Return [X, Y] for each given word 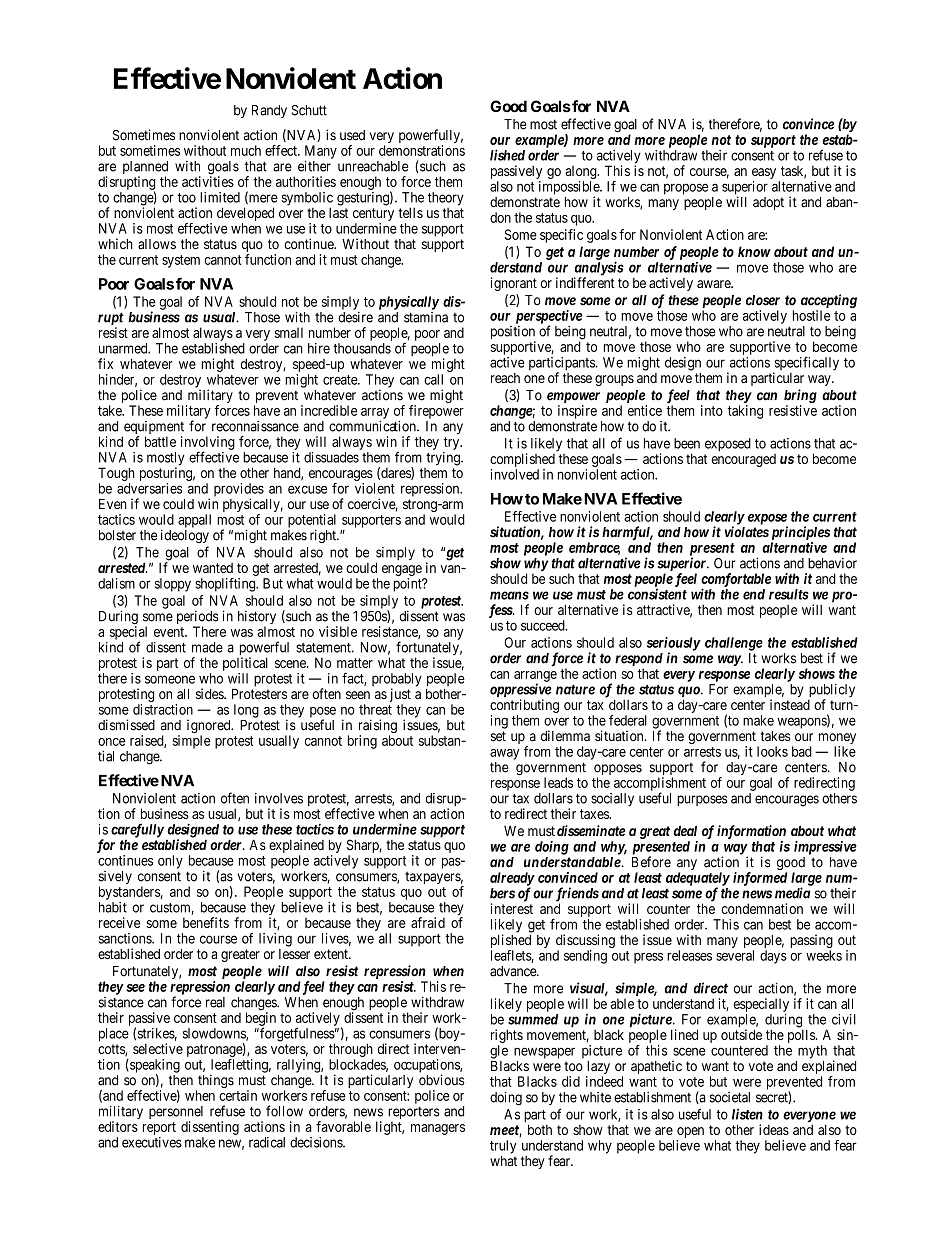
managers [438, 1129]
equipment [153, 429]
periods [197, 618]
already [512, 880]
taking [745, 412]
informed [760, 879]
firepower [436, 412]
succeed [544, 625]
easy [764, 173]
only [170, 862]
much [246, 150]
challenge [734, 644]
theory [446, 199]
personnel [176, 1114]
